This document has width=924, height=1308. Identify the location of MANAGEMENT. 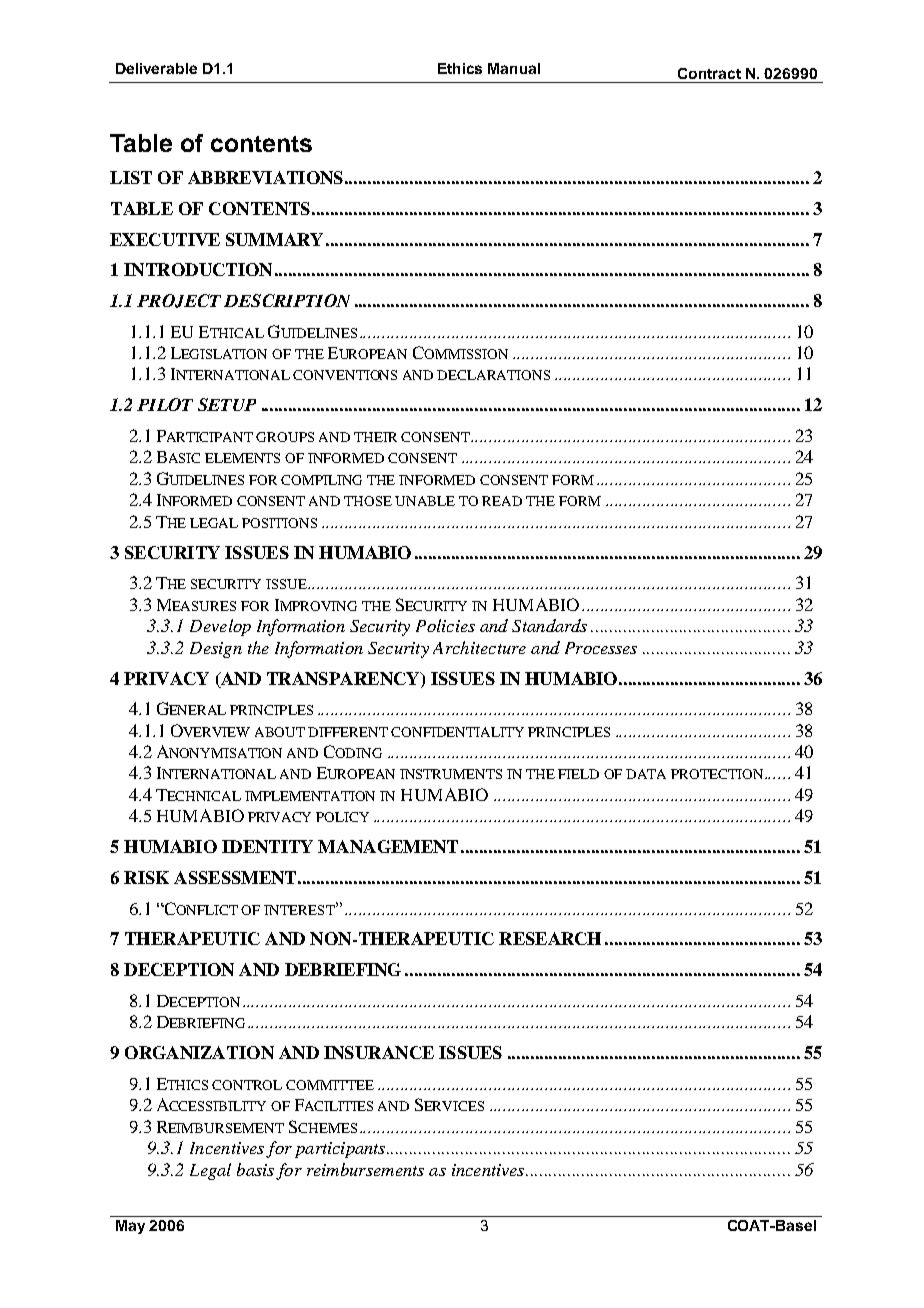
(388, 846).
